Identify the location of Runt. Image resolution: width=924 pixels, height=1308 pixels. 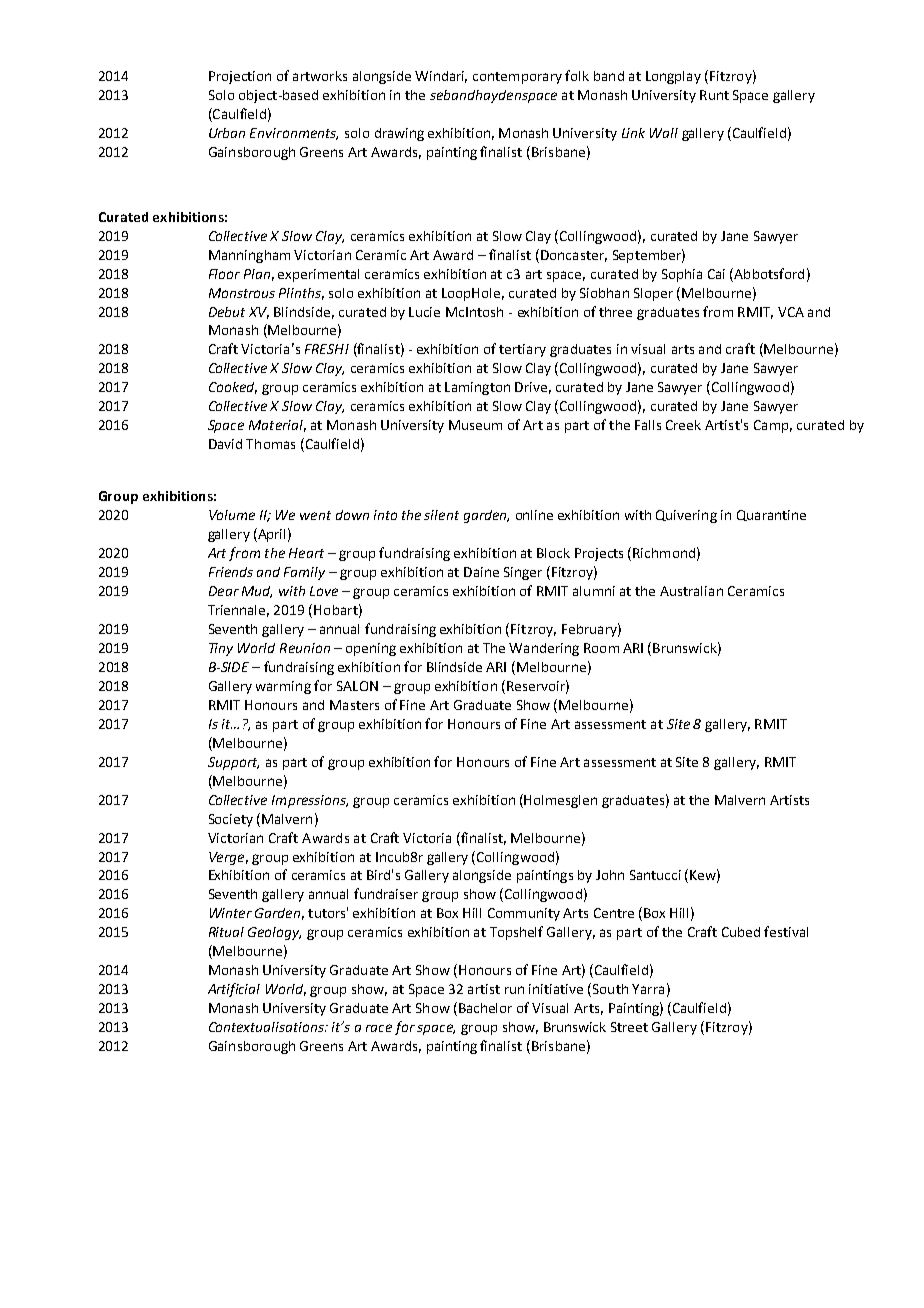
(714, 95).
